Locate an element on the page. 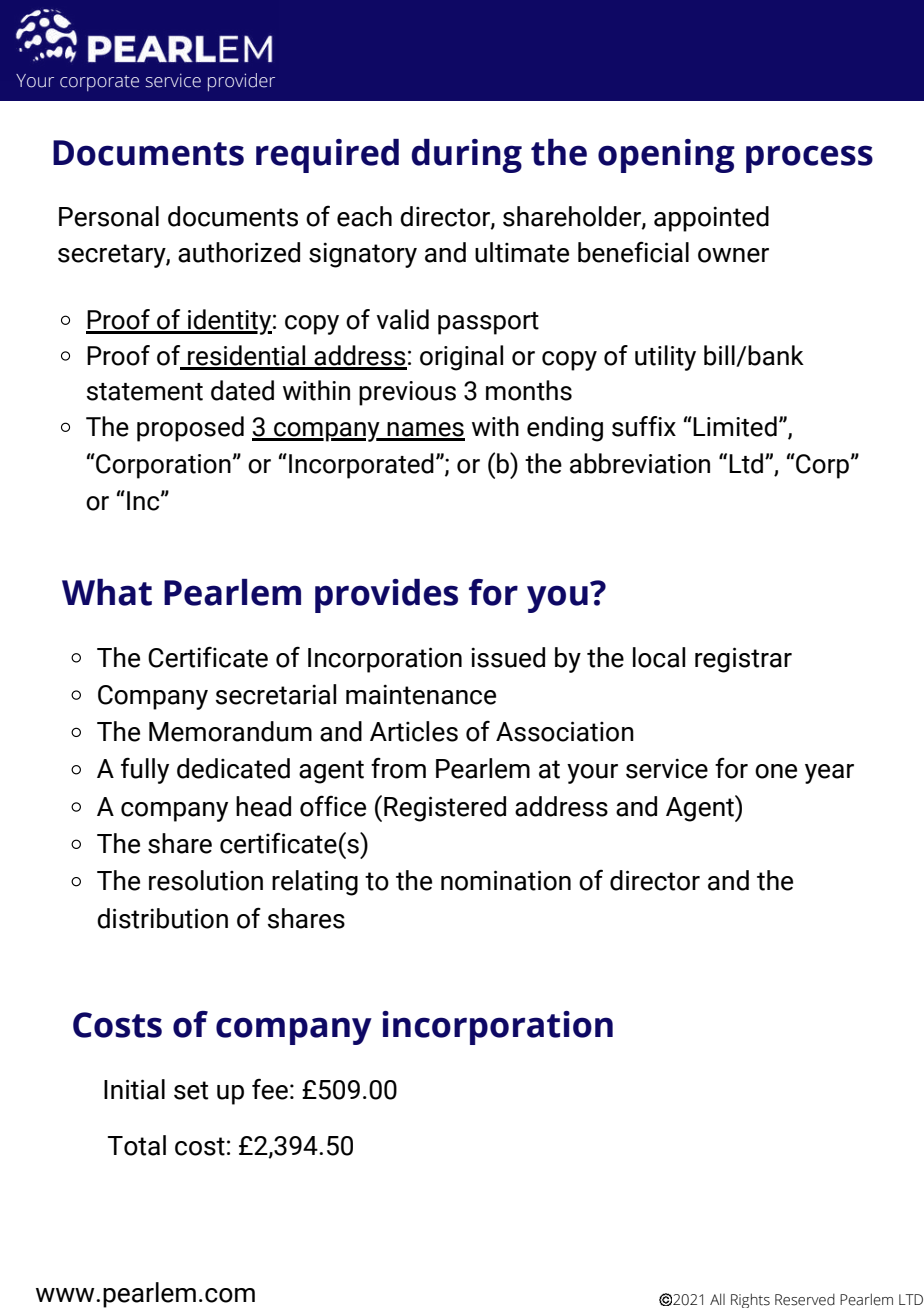  ending is located at coordinates (565, 429).
